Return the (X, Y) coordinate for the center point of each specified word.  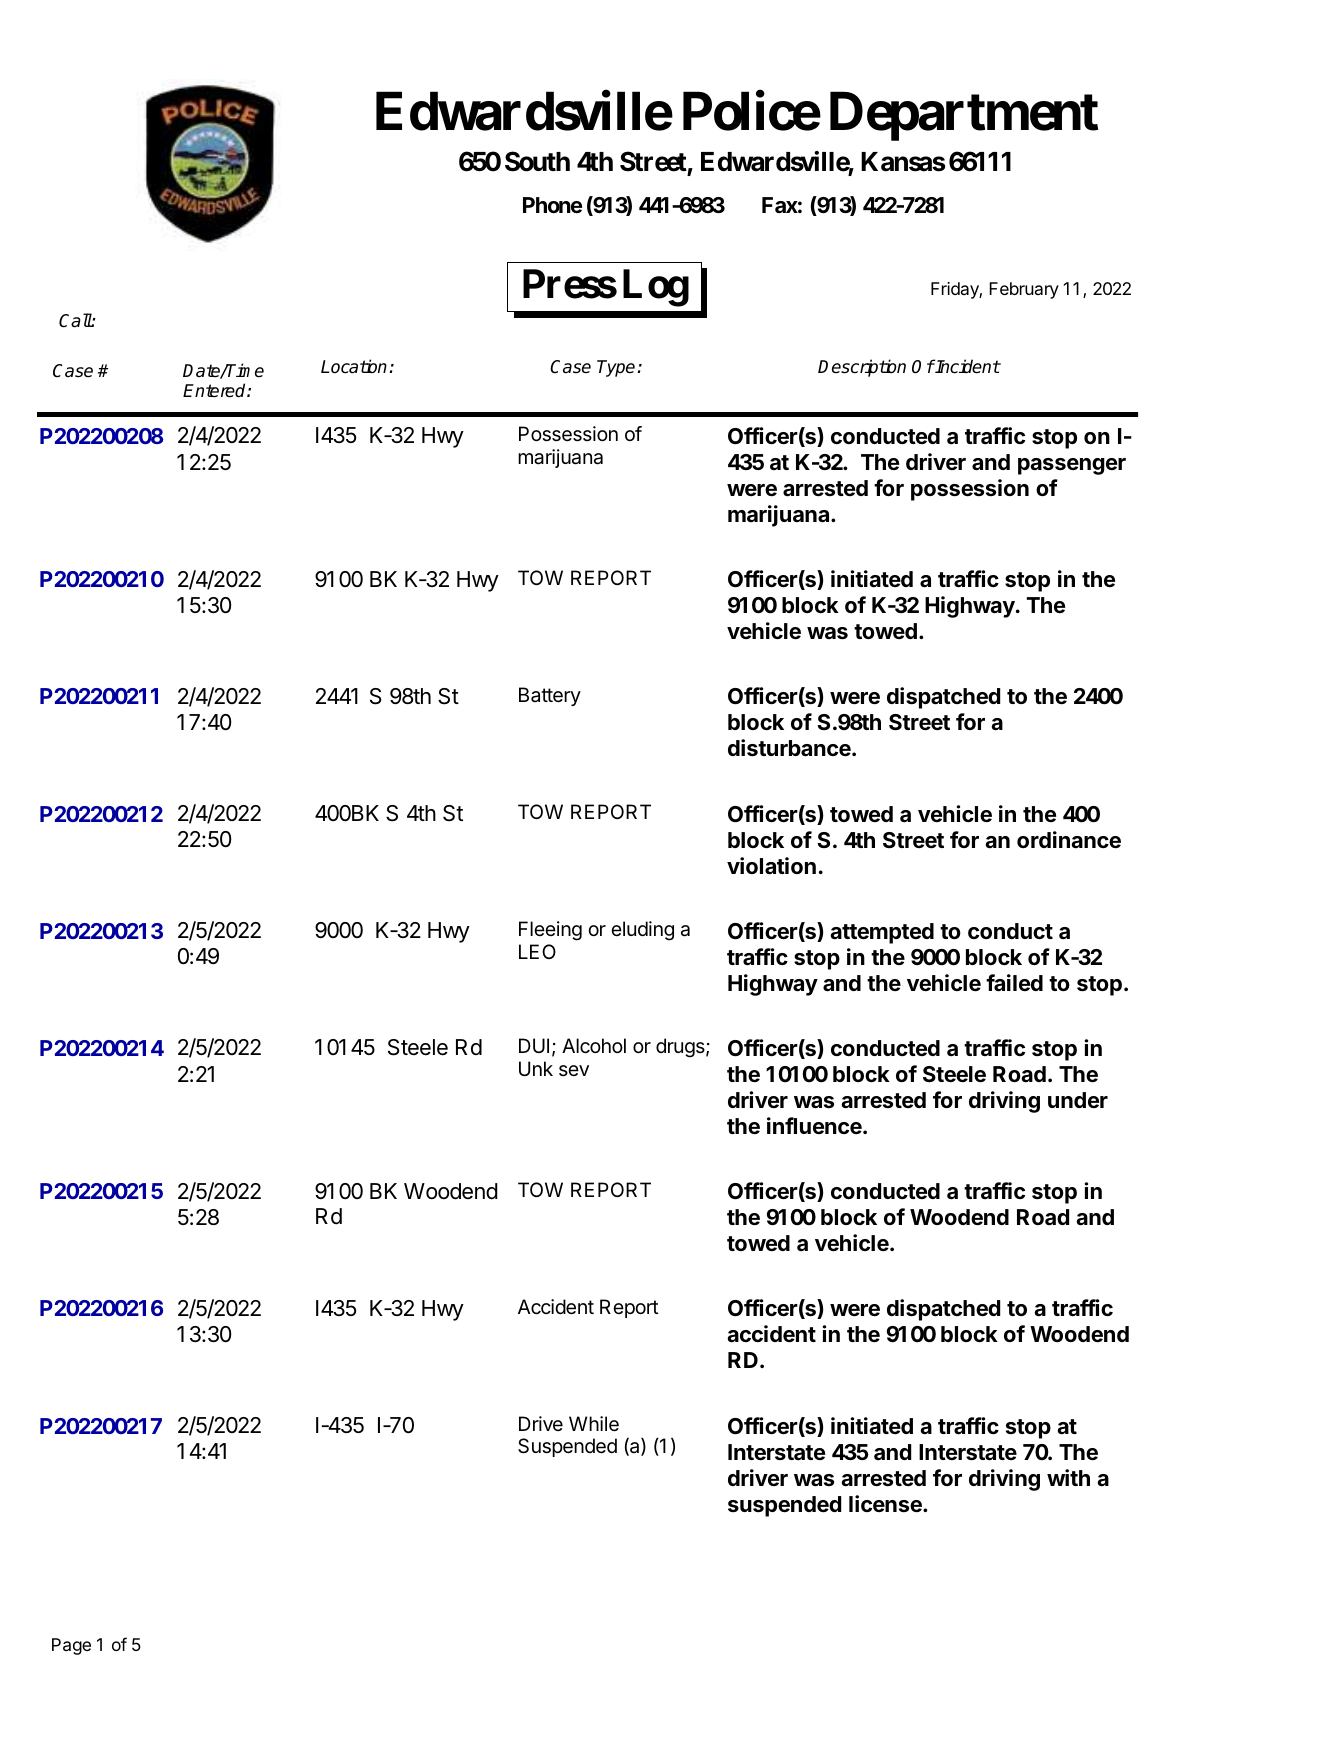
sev (574, 1070)
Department (964, 116)
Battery (550, 696)
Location (355, 366)
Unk (536, 1069)
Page (71, 1646)
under (1078, 1100)
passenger (1072, 466)
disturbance (790, 748)
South (537, 161)
